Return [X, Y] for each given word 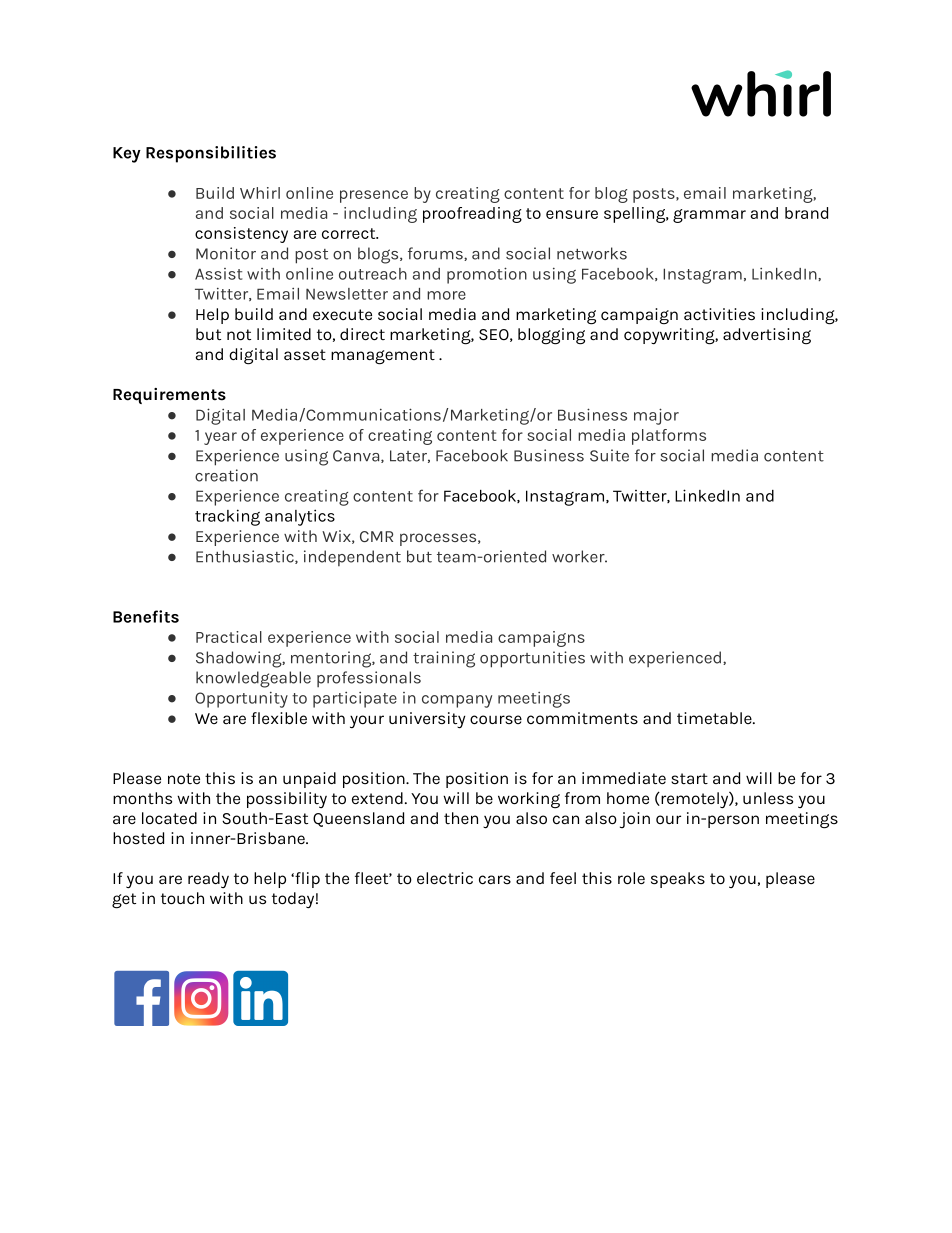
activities [719, 314]
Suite [609, 455]
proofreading [472, 215]
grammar [709, 216]
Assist [219, 274]
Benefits [146, 616]
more [446, 295]
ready [208, 880]
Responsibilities [211, 154]
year [220, 438]
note [184, 778]
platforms [669, 437]
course [496, 720]
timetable [715, 718]
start [689, 778]
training [444, 659]
